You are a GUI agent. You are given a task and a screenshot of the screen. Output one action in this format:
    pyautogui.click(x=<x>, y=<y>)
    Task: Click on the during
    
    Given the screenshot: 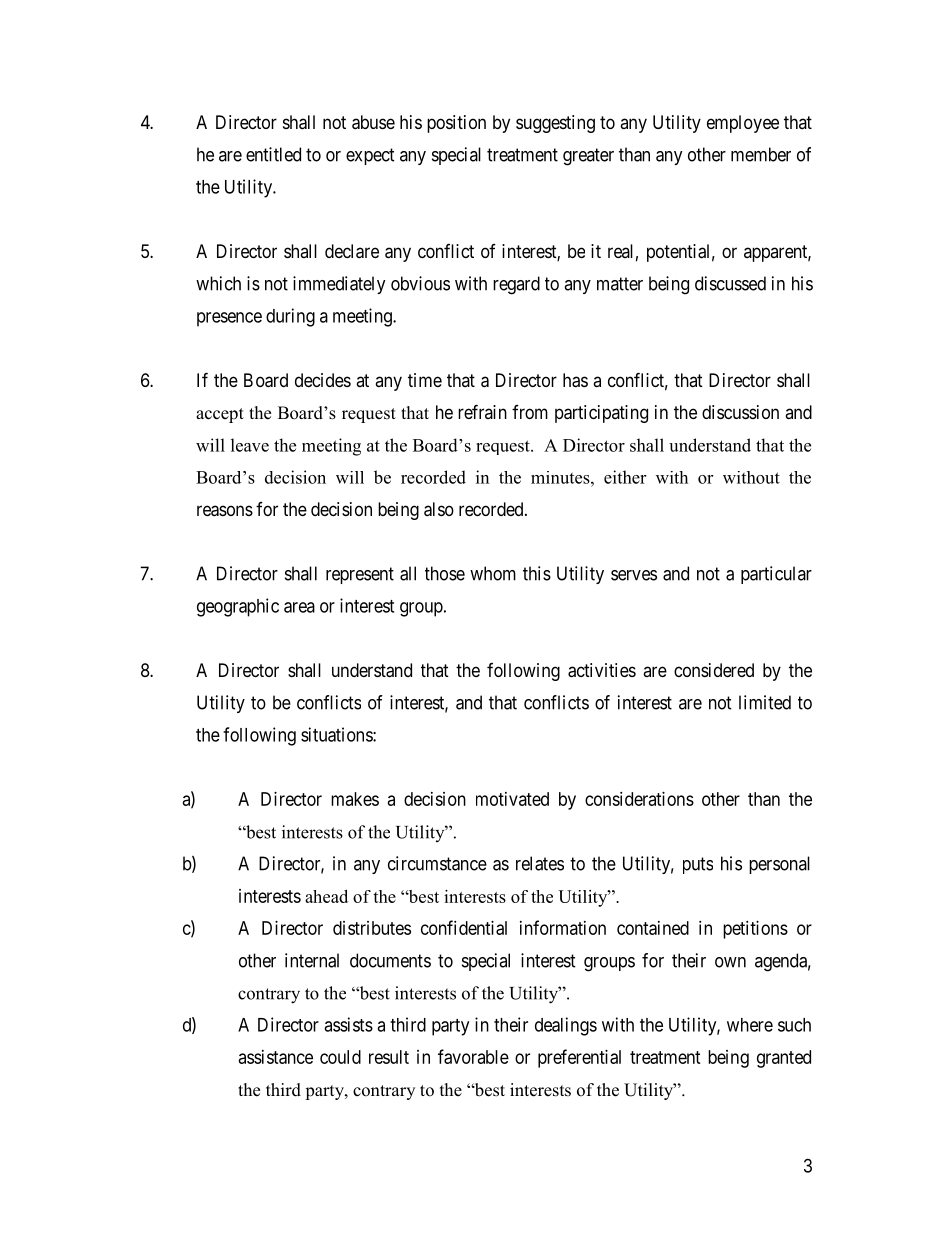 What is the action you would take?
    pyautogui.click(x=290, y=317)
